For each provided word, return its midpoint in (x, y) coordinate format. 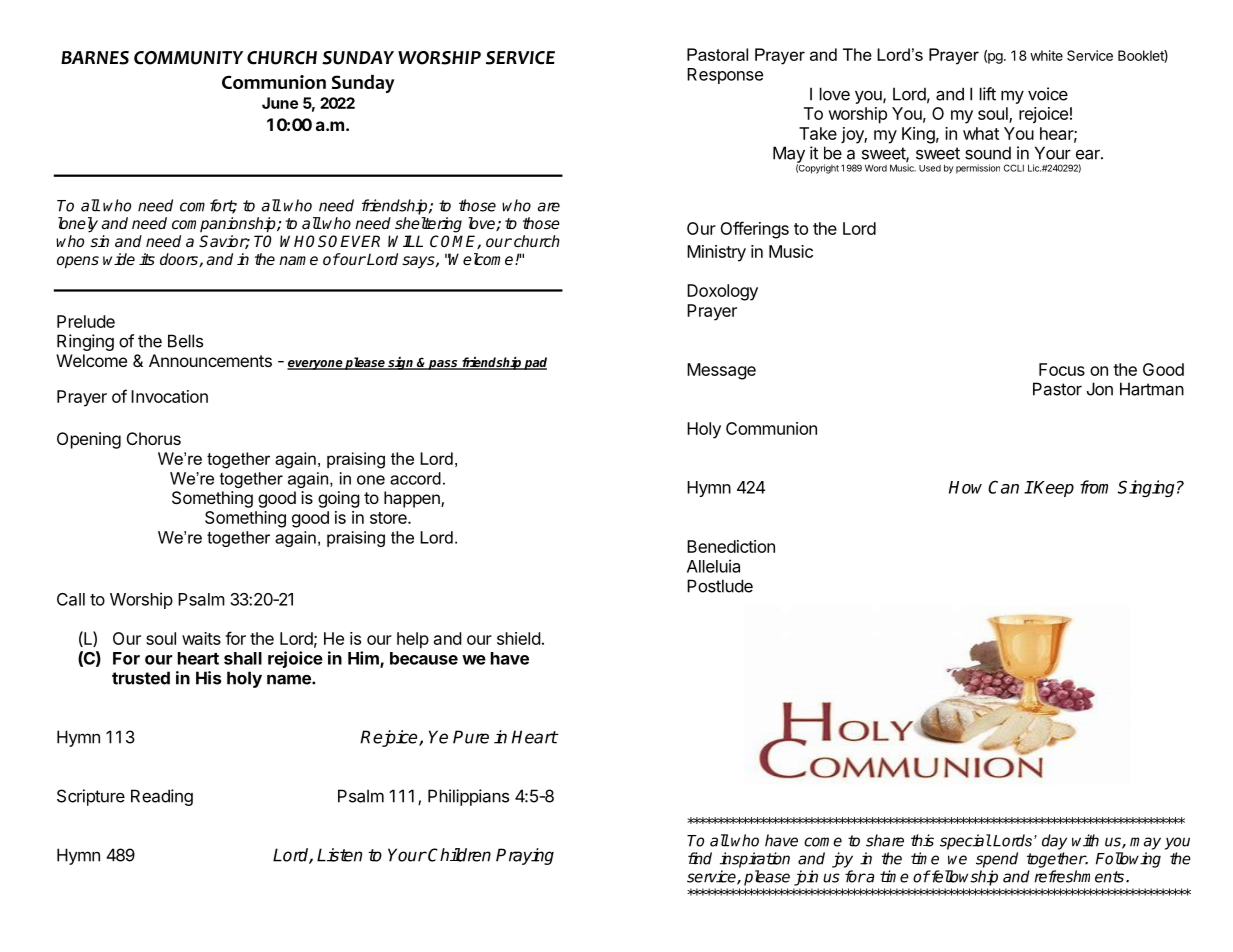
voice (1048, 94)
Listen (339, 855)
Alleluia (713, 566)
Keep (1053, 489)
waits (201, 638)
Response (725, 76)
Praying (525, 856)
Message (721, 371)
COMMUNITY (188, 58)
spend (997, 860)
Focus (1062, 369)
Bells (185, 341)
